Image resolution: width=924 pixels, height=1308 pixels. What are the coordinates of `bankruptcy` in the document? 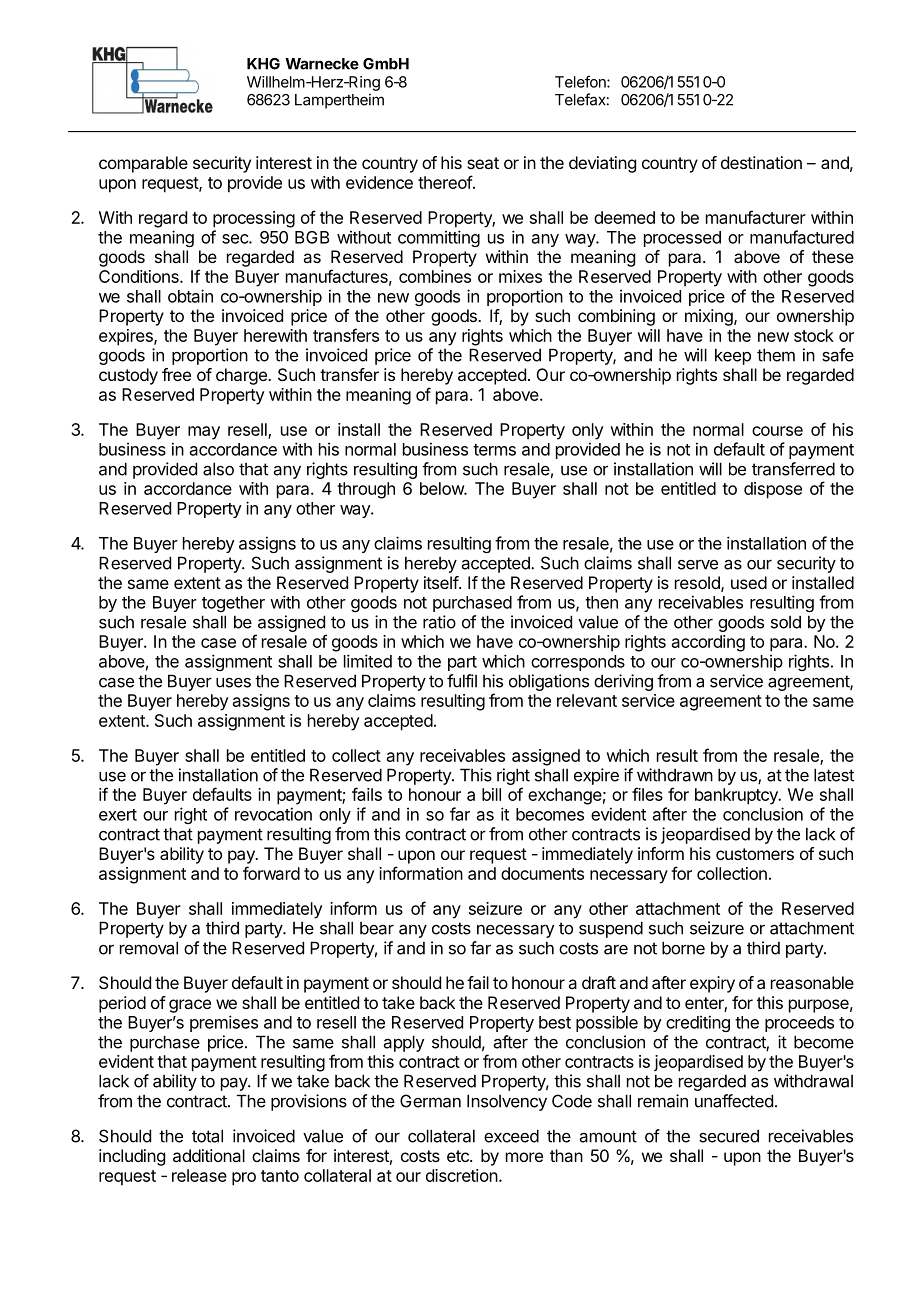 It's located at (737, 796).
